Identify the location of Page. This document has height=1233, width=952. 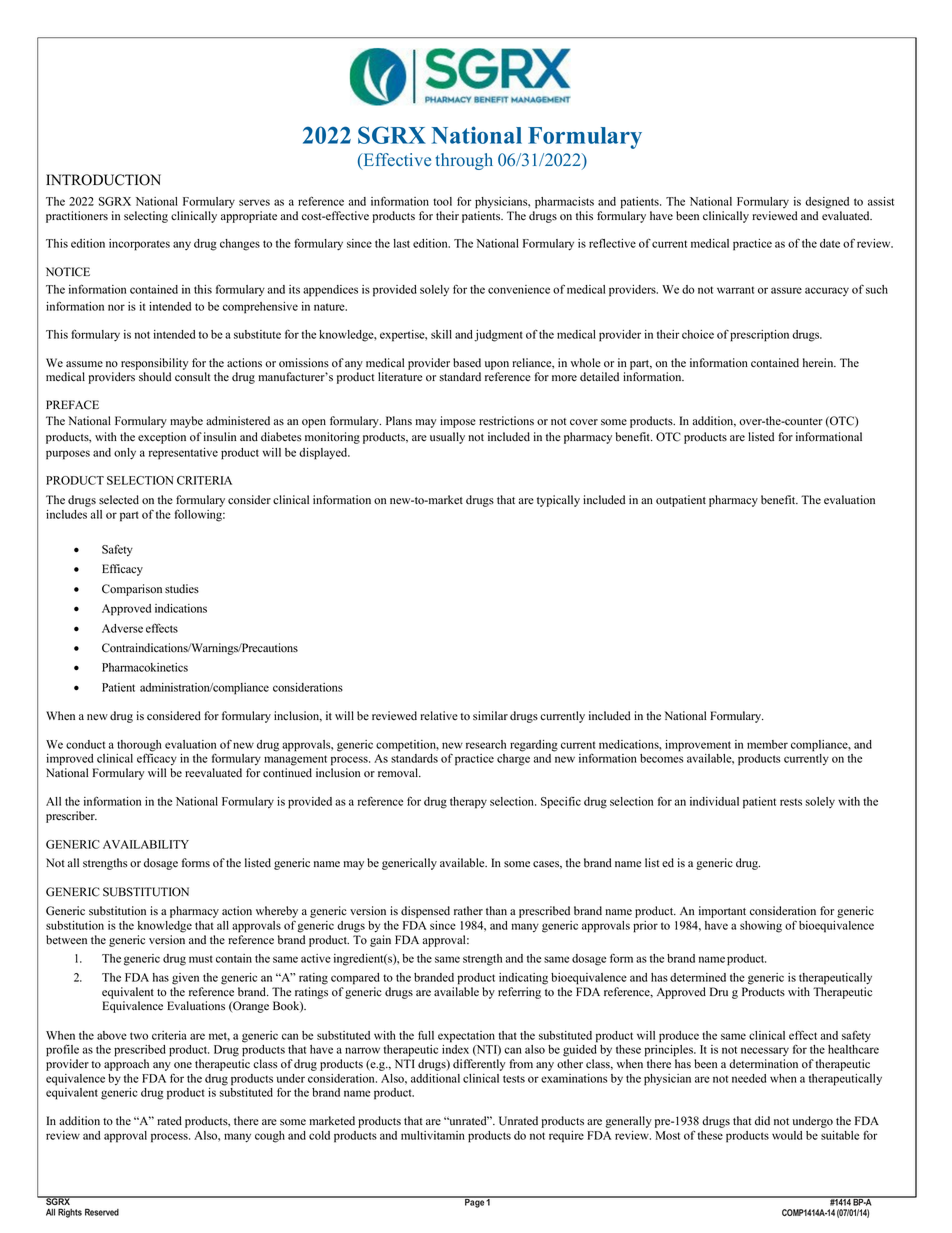
(474, 1202).
